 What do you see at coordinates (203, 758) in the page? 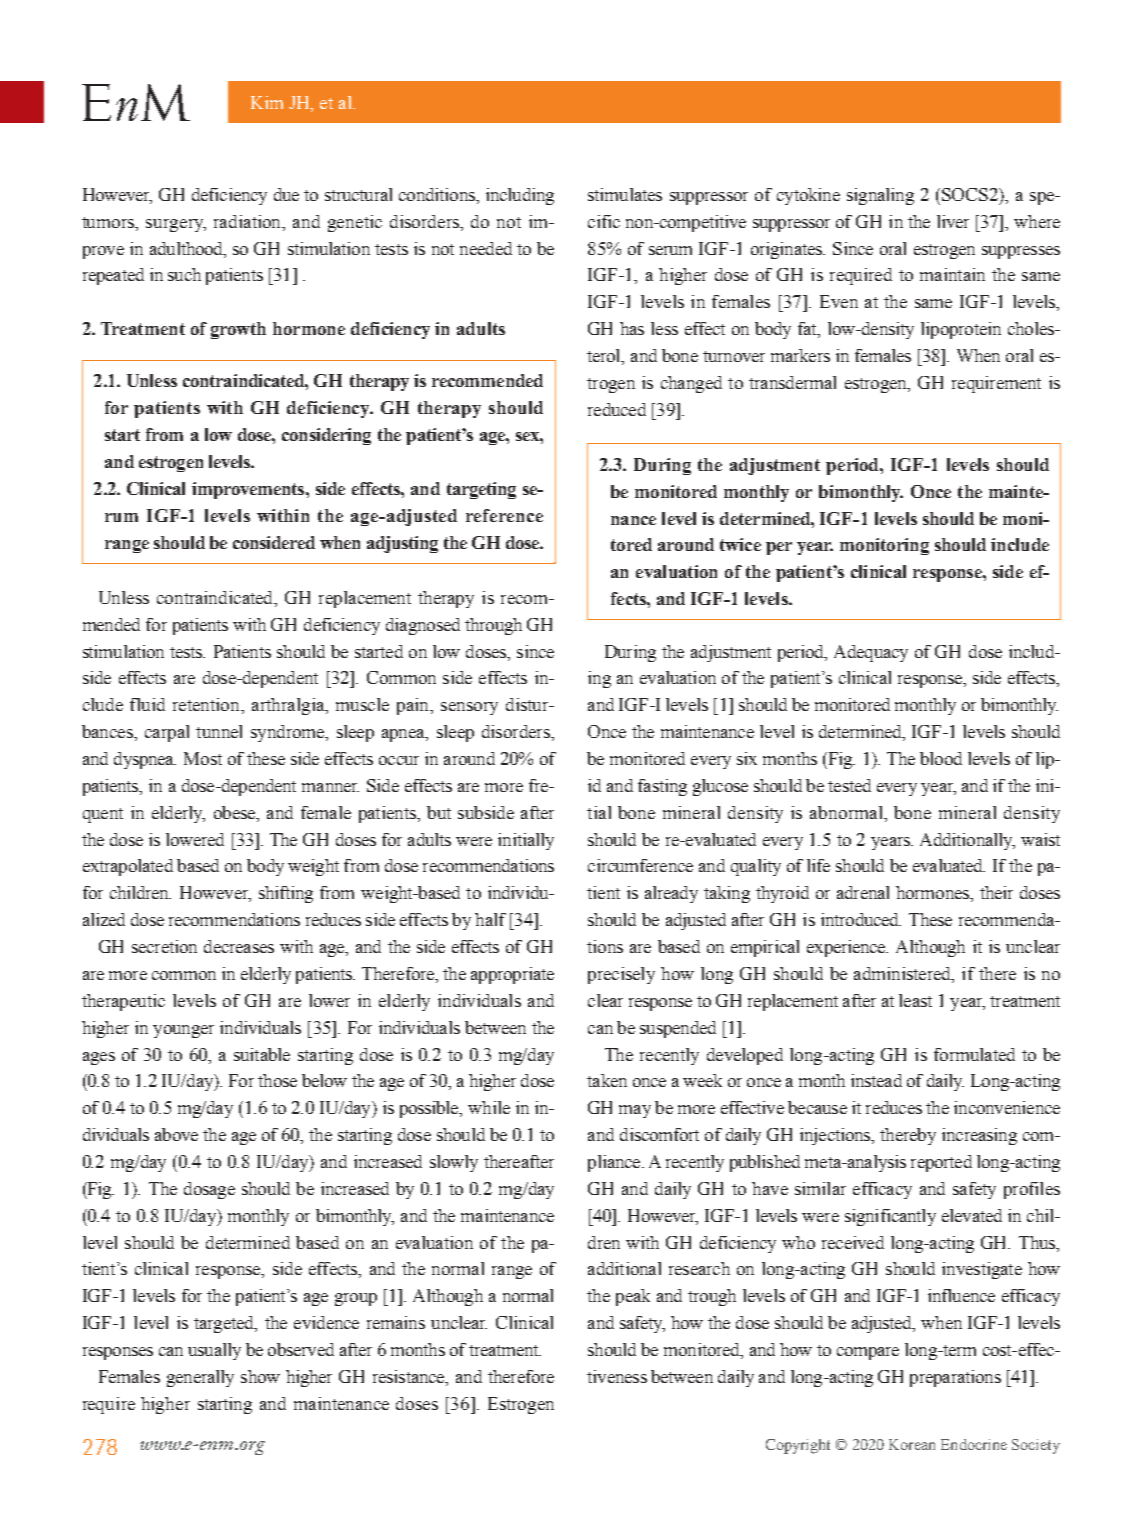
I see `Most` at bounding box center [203, 758].
